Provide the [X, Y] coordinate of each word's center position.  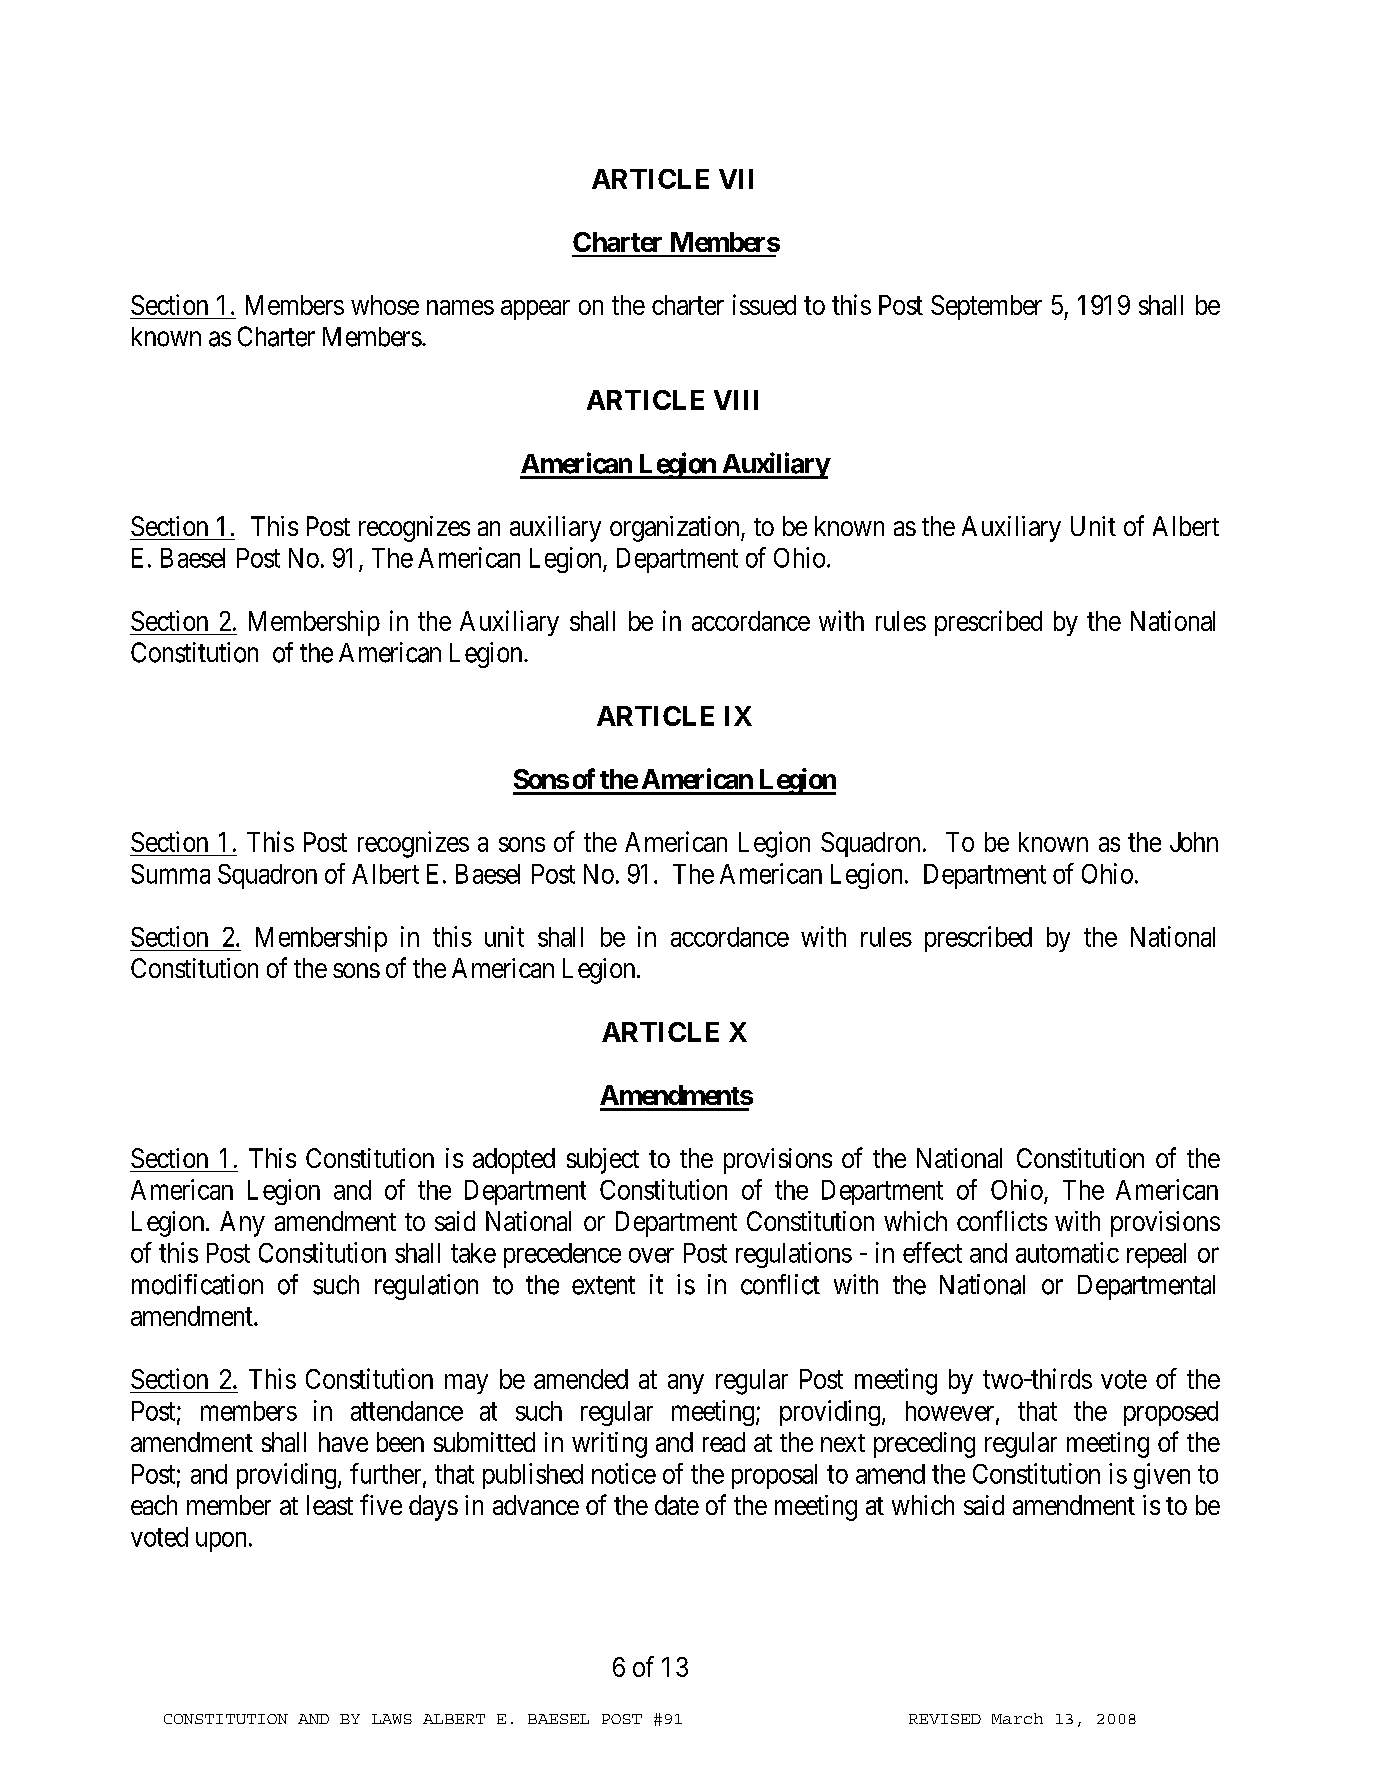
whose [385, 305]
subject [603, 1161]
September [986, 307]
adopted [514, 1161]
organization [676, 529]
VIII [736, 400]
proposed [1171, 1413]
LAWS [392, 1719]
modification [197, 1284]
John [1194, 842]
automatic [1067, 1252]
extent [603, 1285]
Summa [170, 874]
